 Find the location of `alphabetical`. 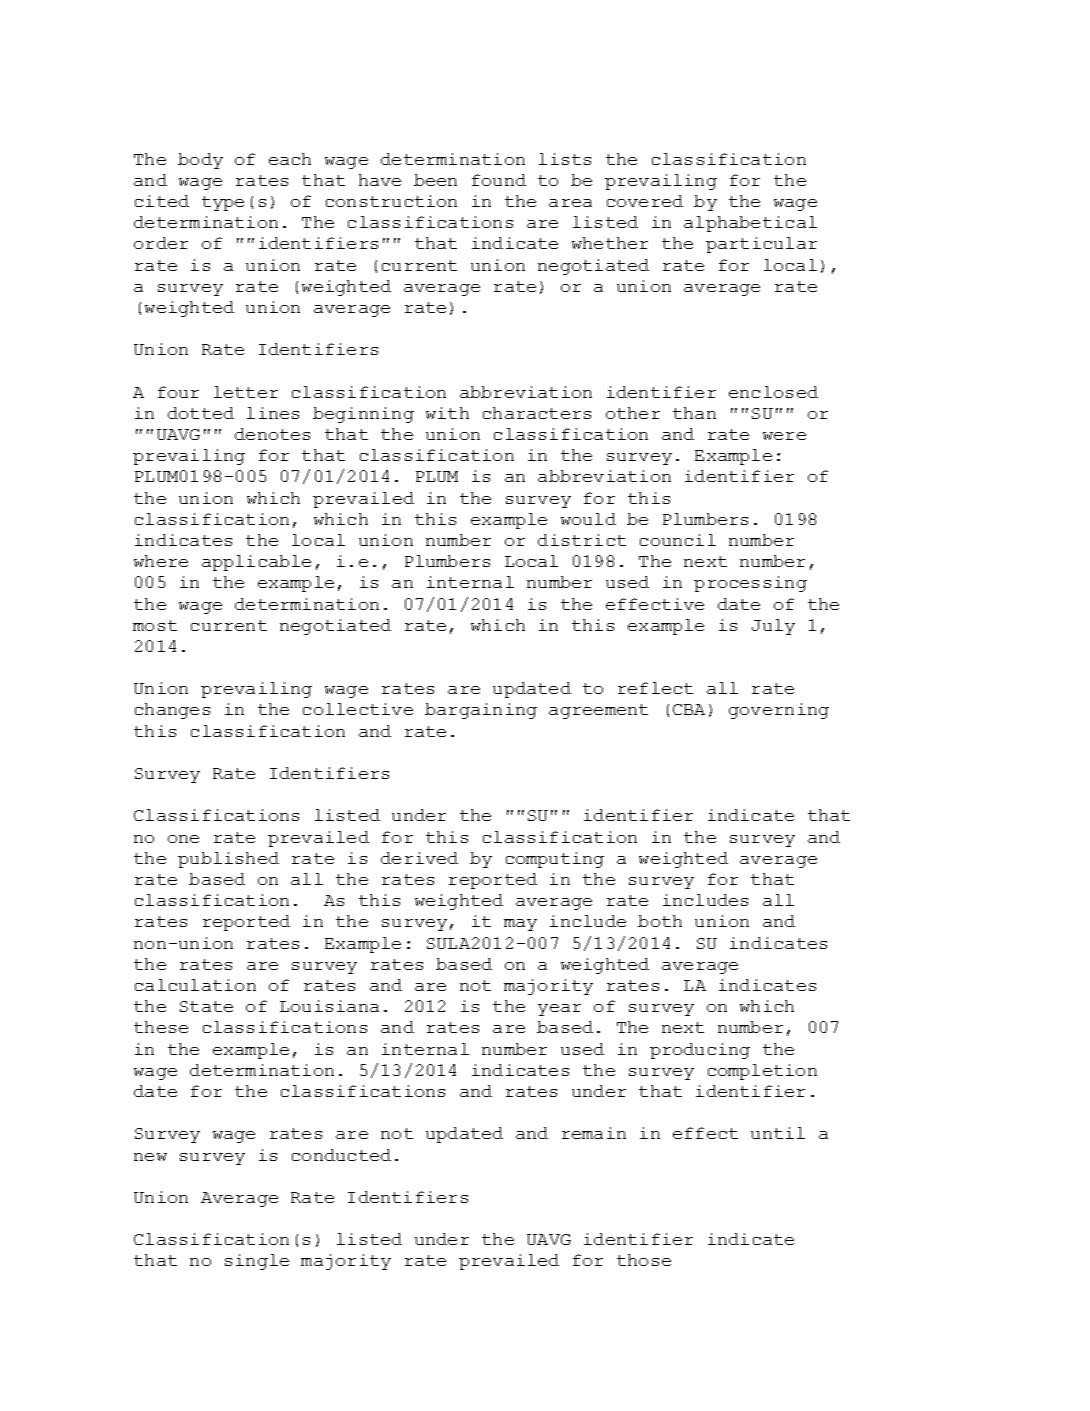

alphabetical is located at coordinates (750, 224).
